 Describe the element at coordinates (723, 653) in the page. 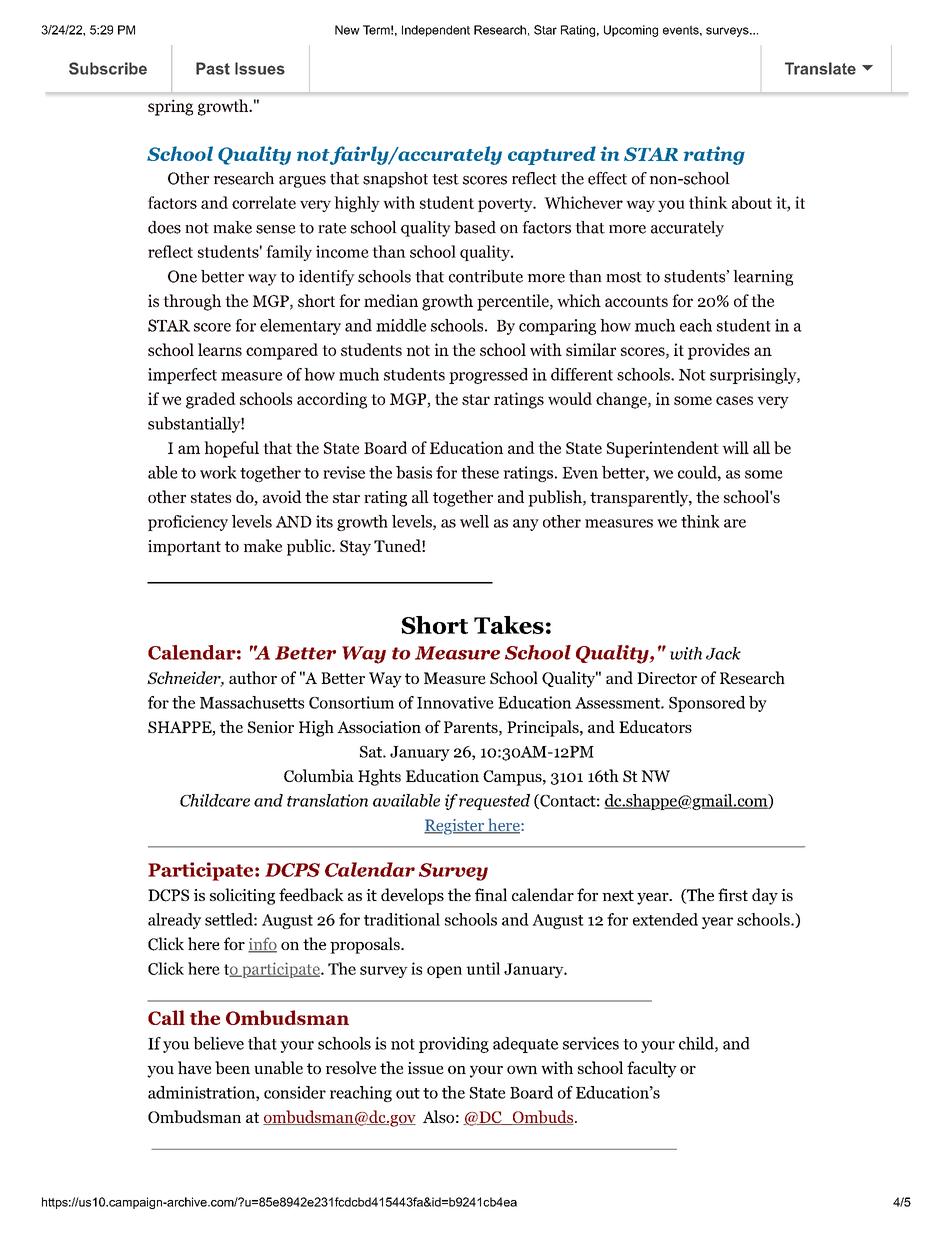

I see `Jack` at that location.
